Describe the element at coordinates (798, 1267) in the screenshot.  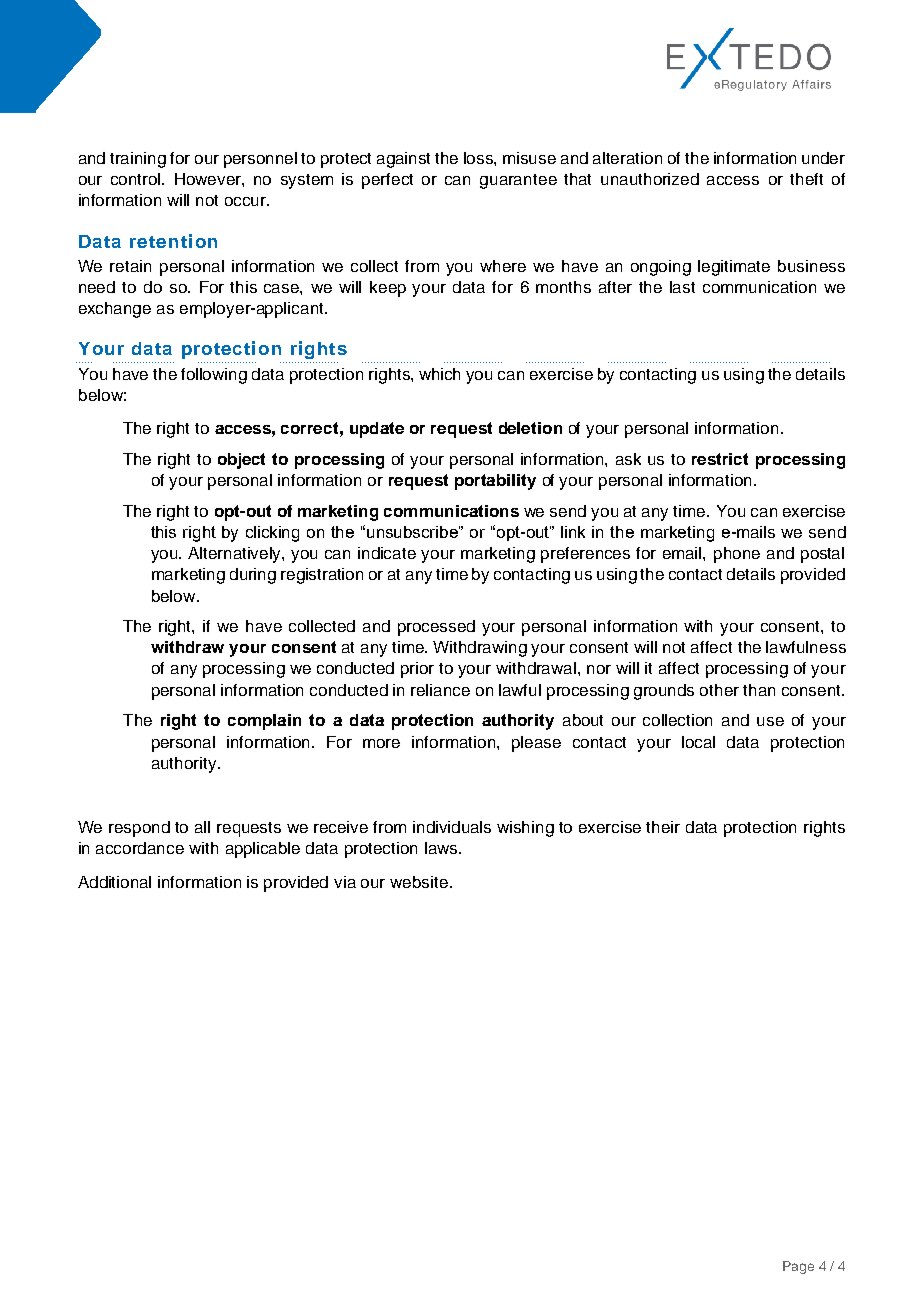
I see `Page` at that location.
